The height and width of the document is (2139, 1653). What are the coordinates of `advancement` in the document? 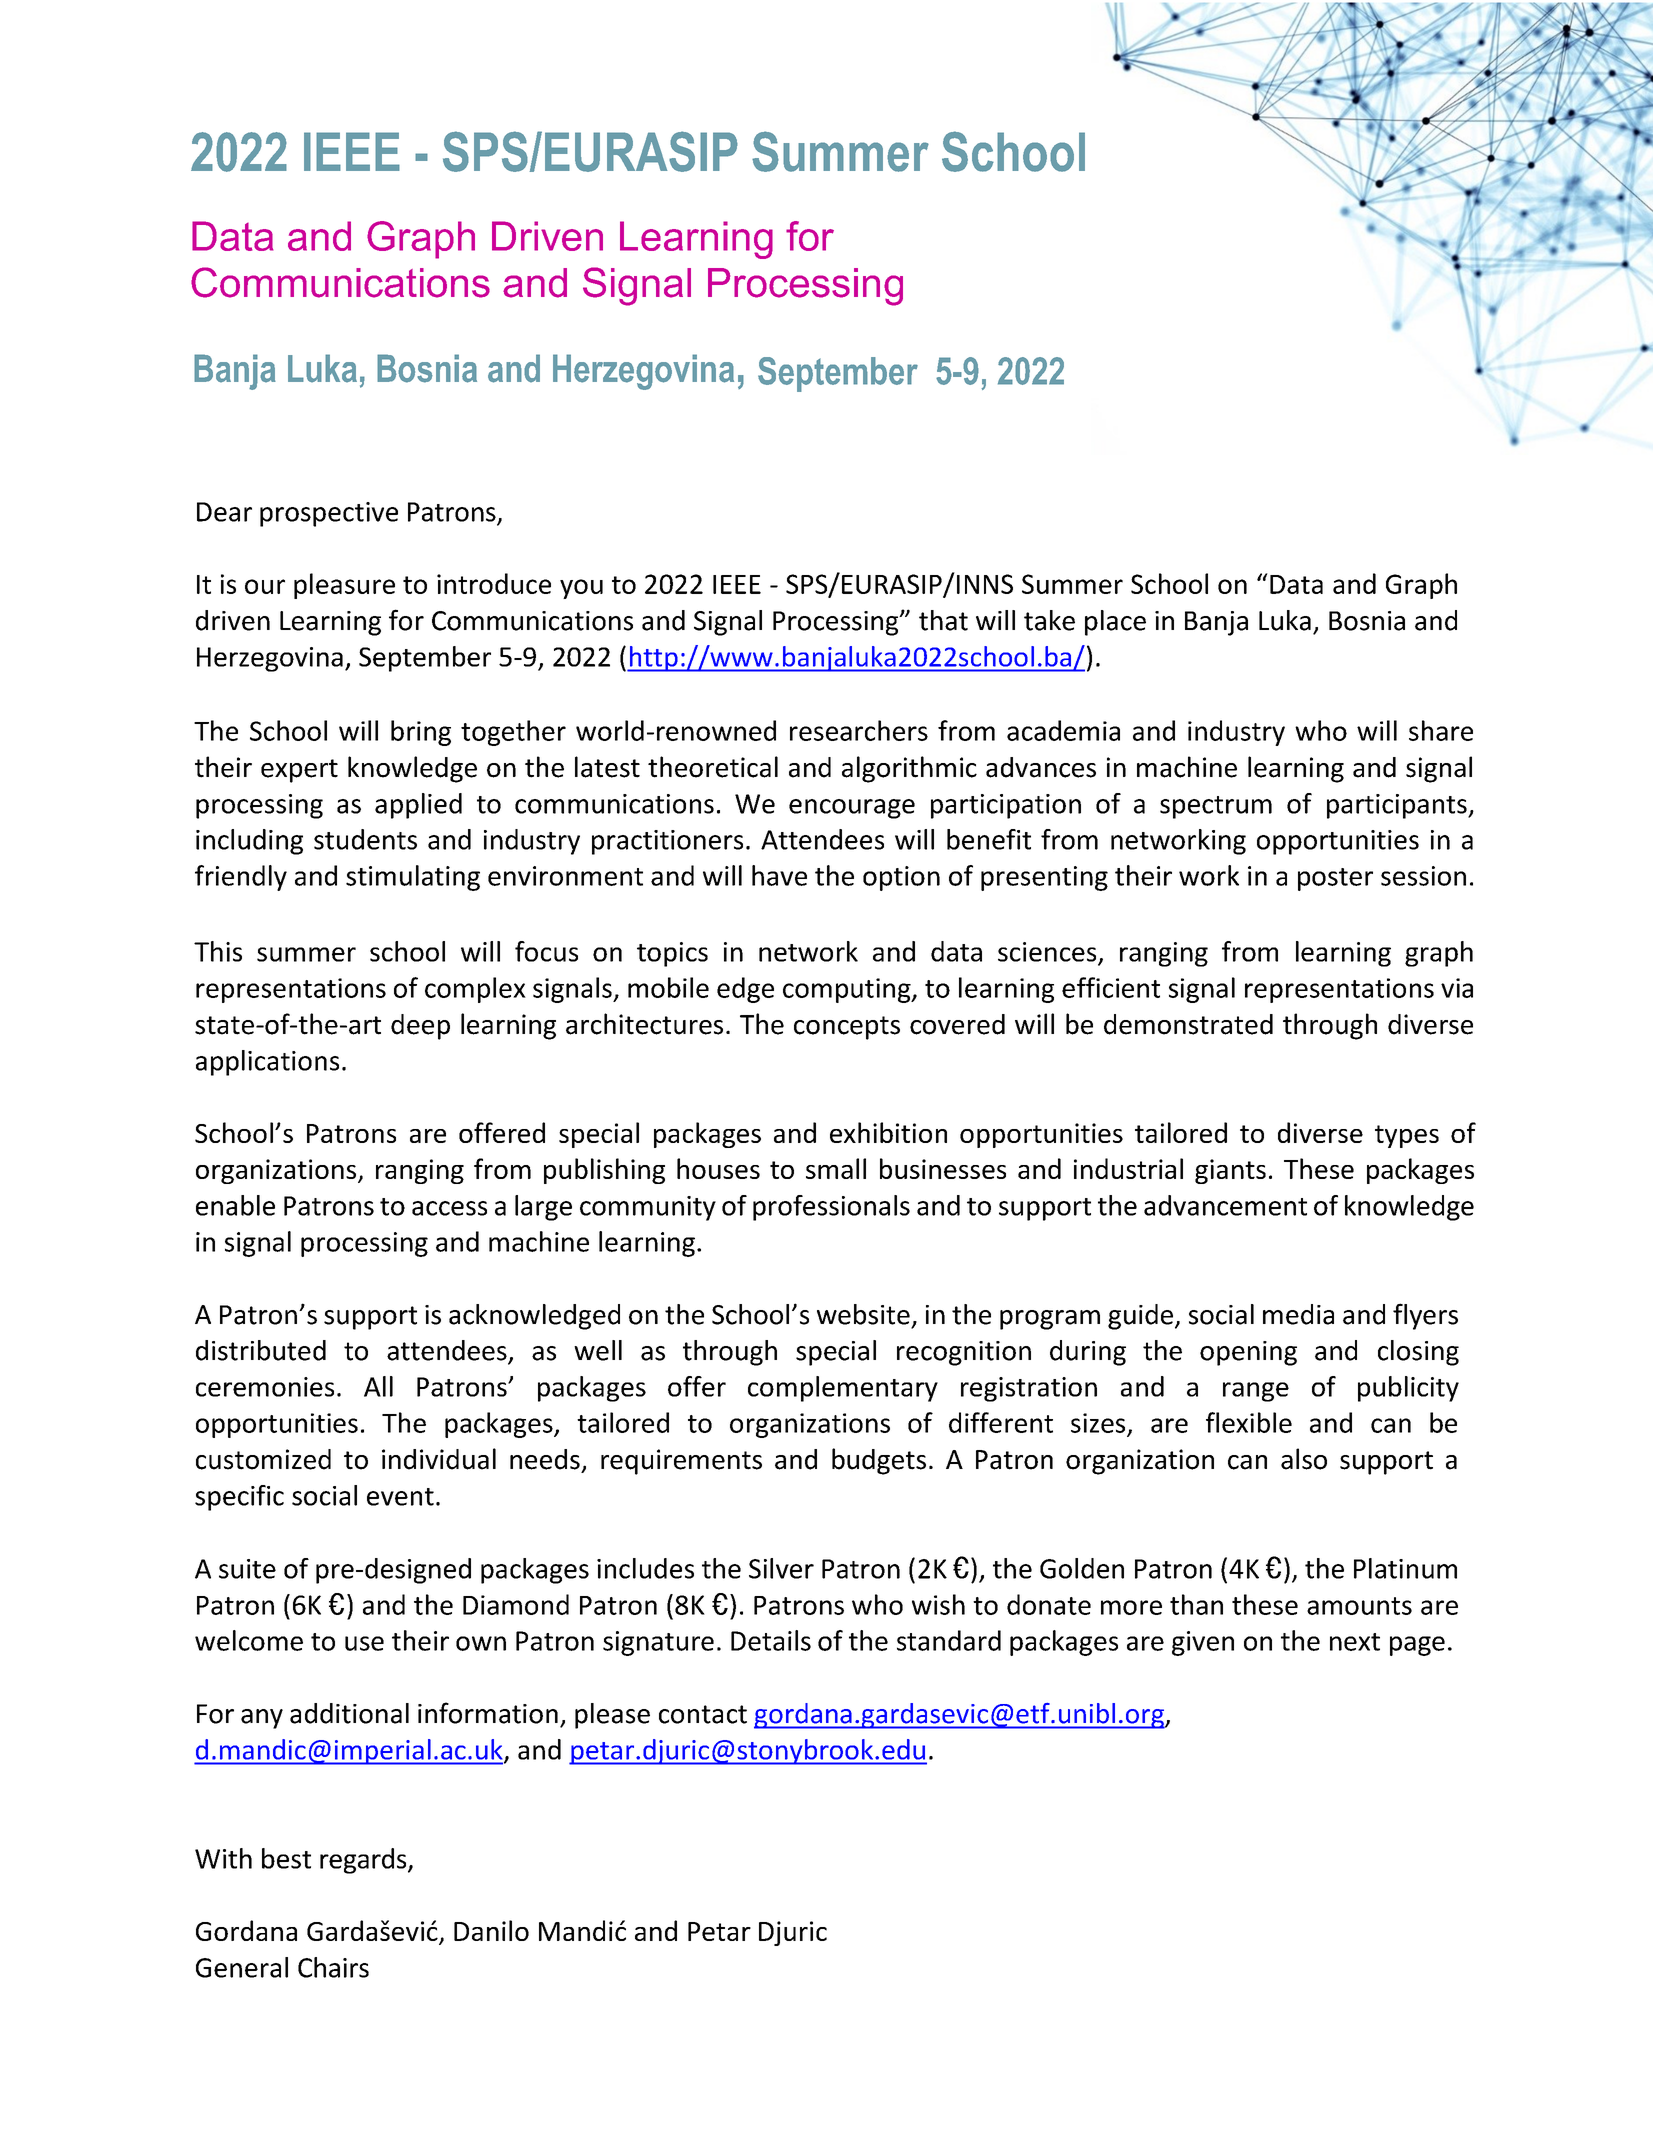 It's located at (1225, 1205).
